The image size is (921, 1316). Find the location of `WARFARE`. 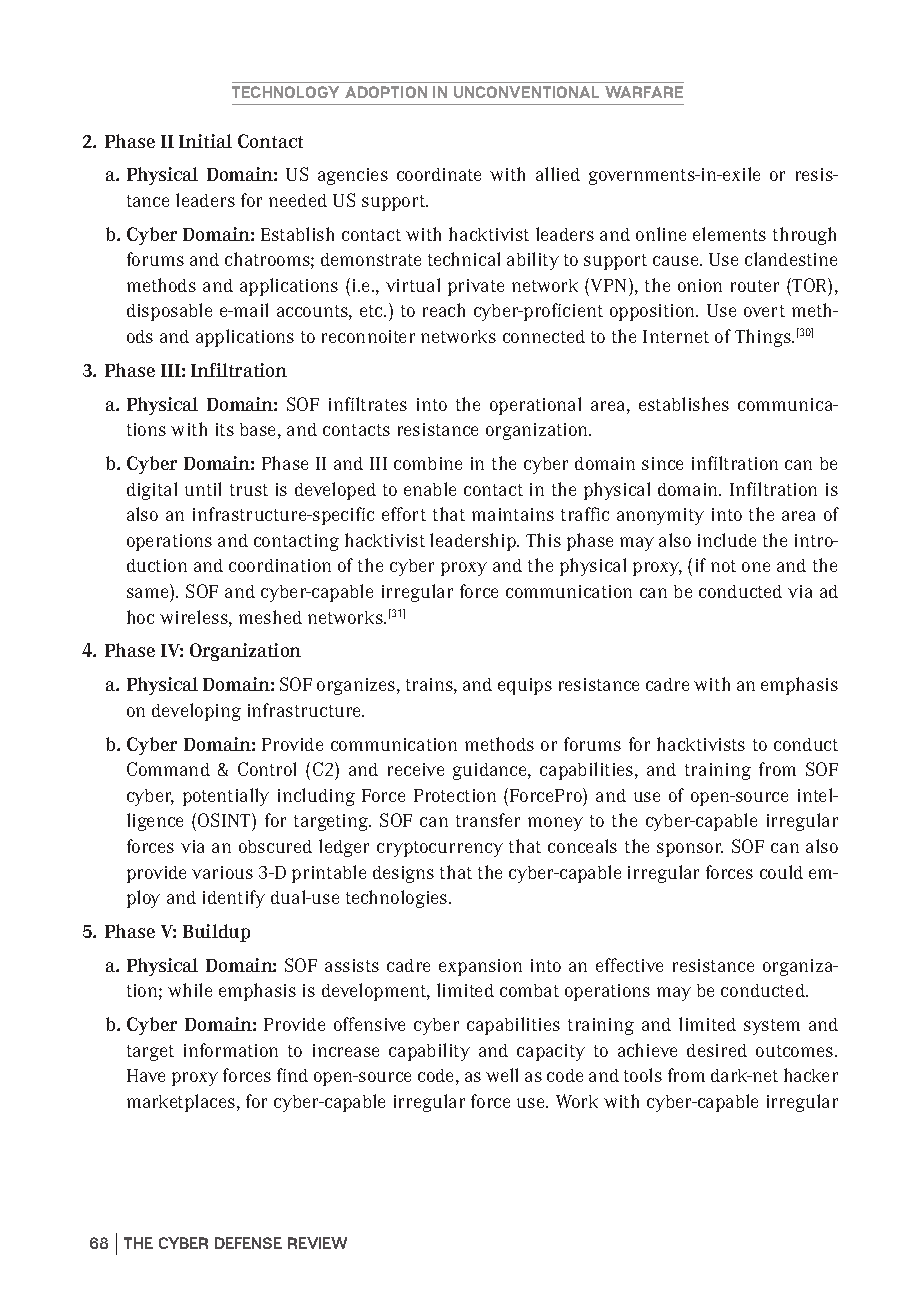

WARFARE is located at coordinates (644, 92).
